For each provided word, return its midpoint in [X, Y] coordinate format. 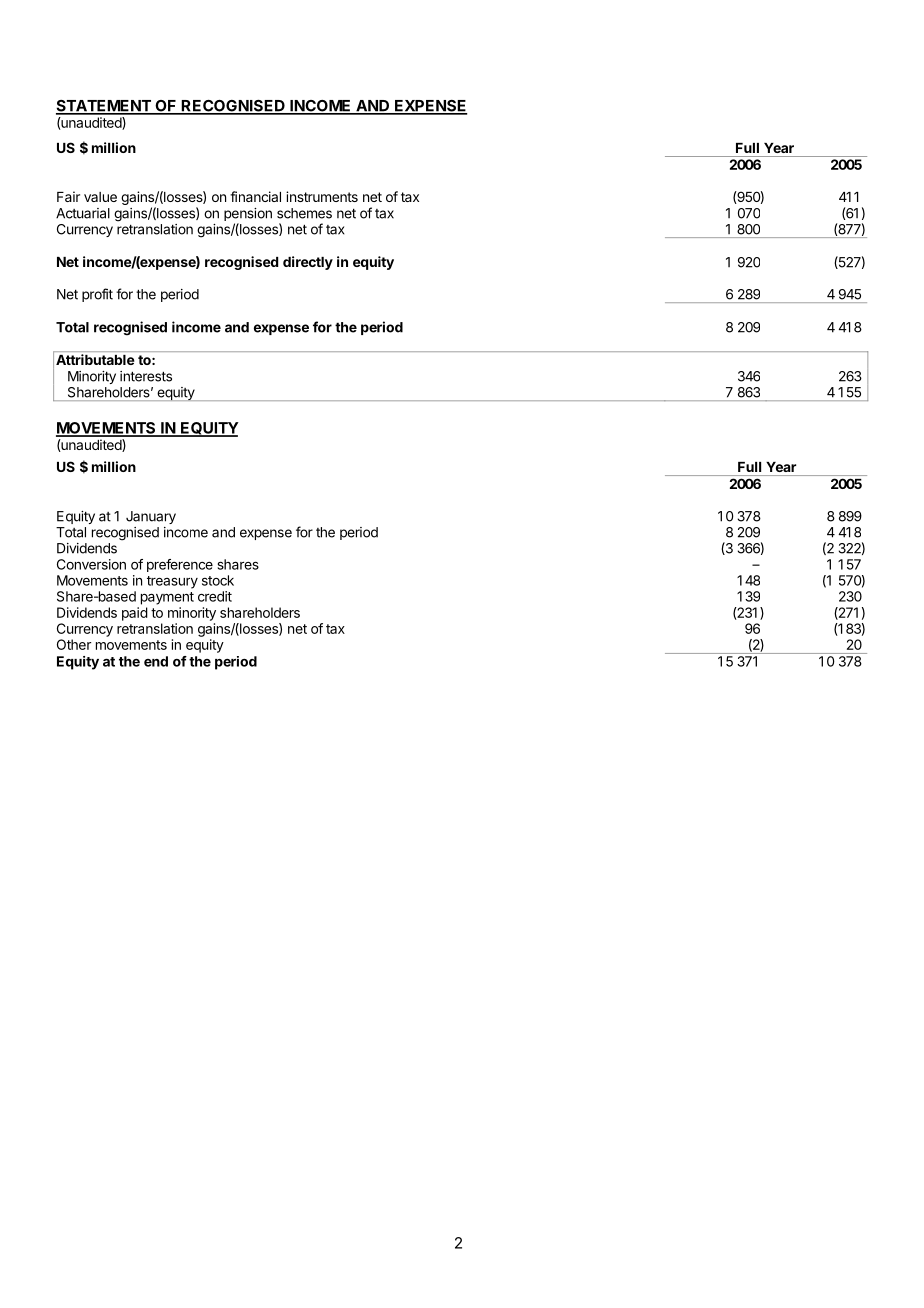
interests [146, 376]
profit [97, 295]
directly [308, 263]
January [151, 517]
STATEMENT [104, 107]
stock [218, 580]
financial [255, 196]
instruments [322, 196]
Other [74, 644]
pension [248, 216]
